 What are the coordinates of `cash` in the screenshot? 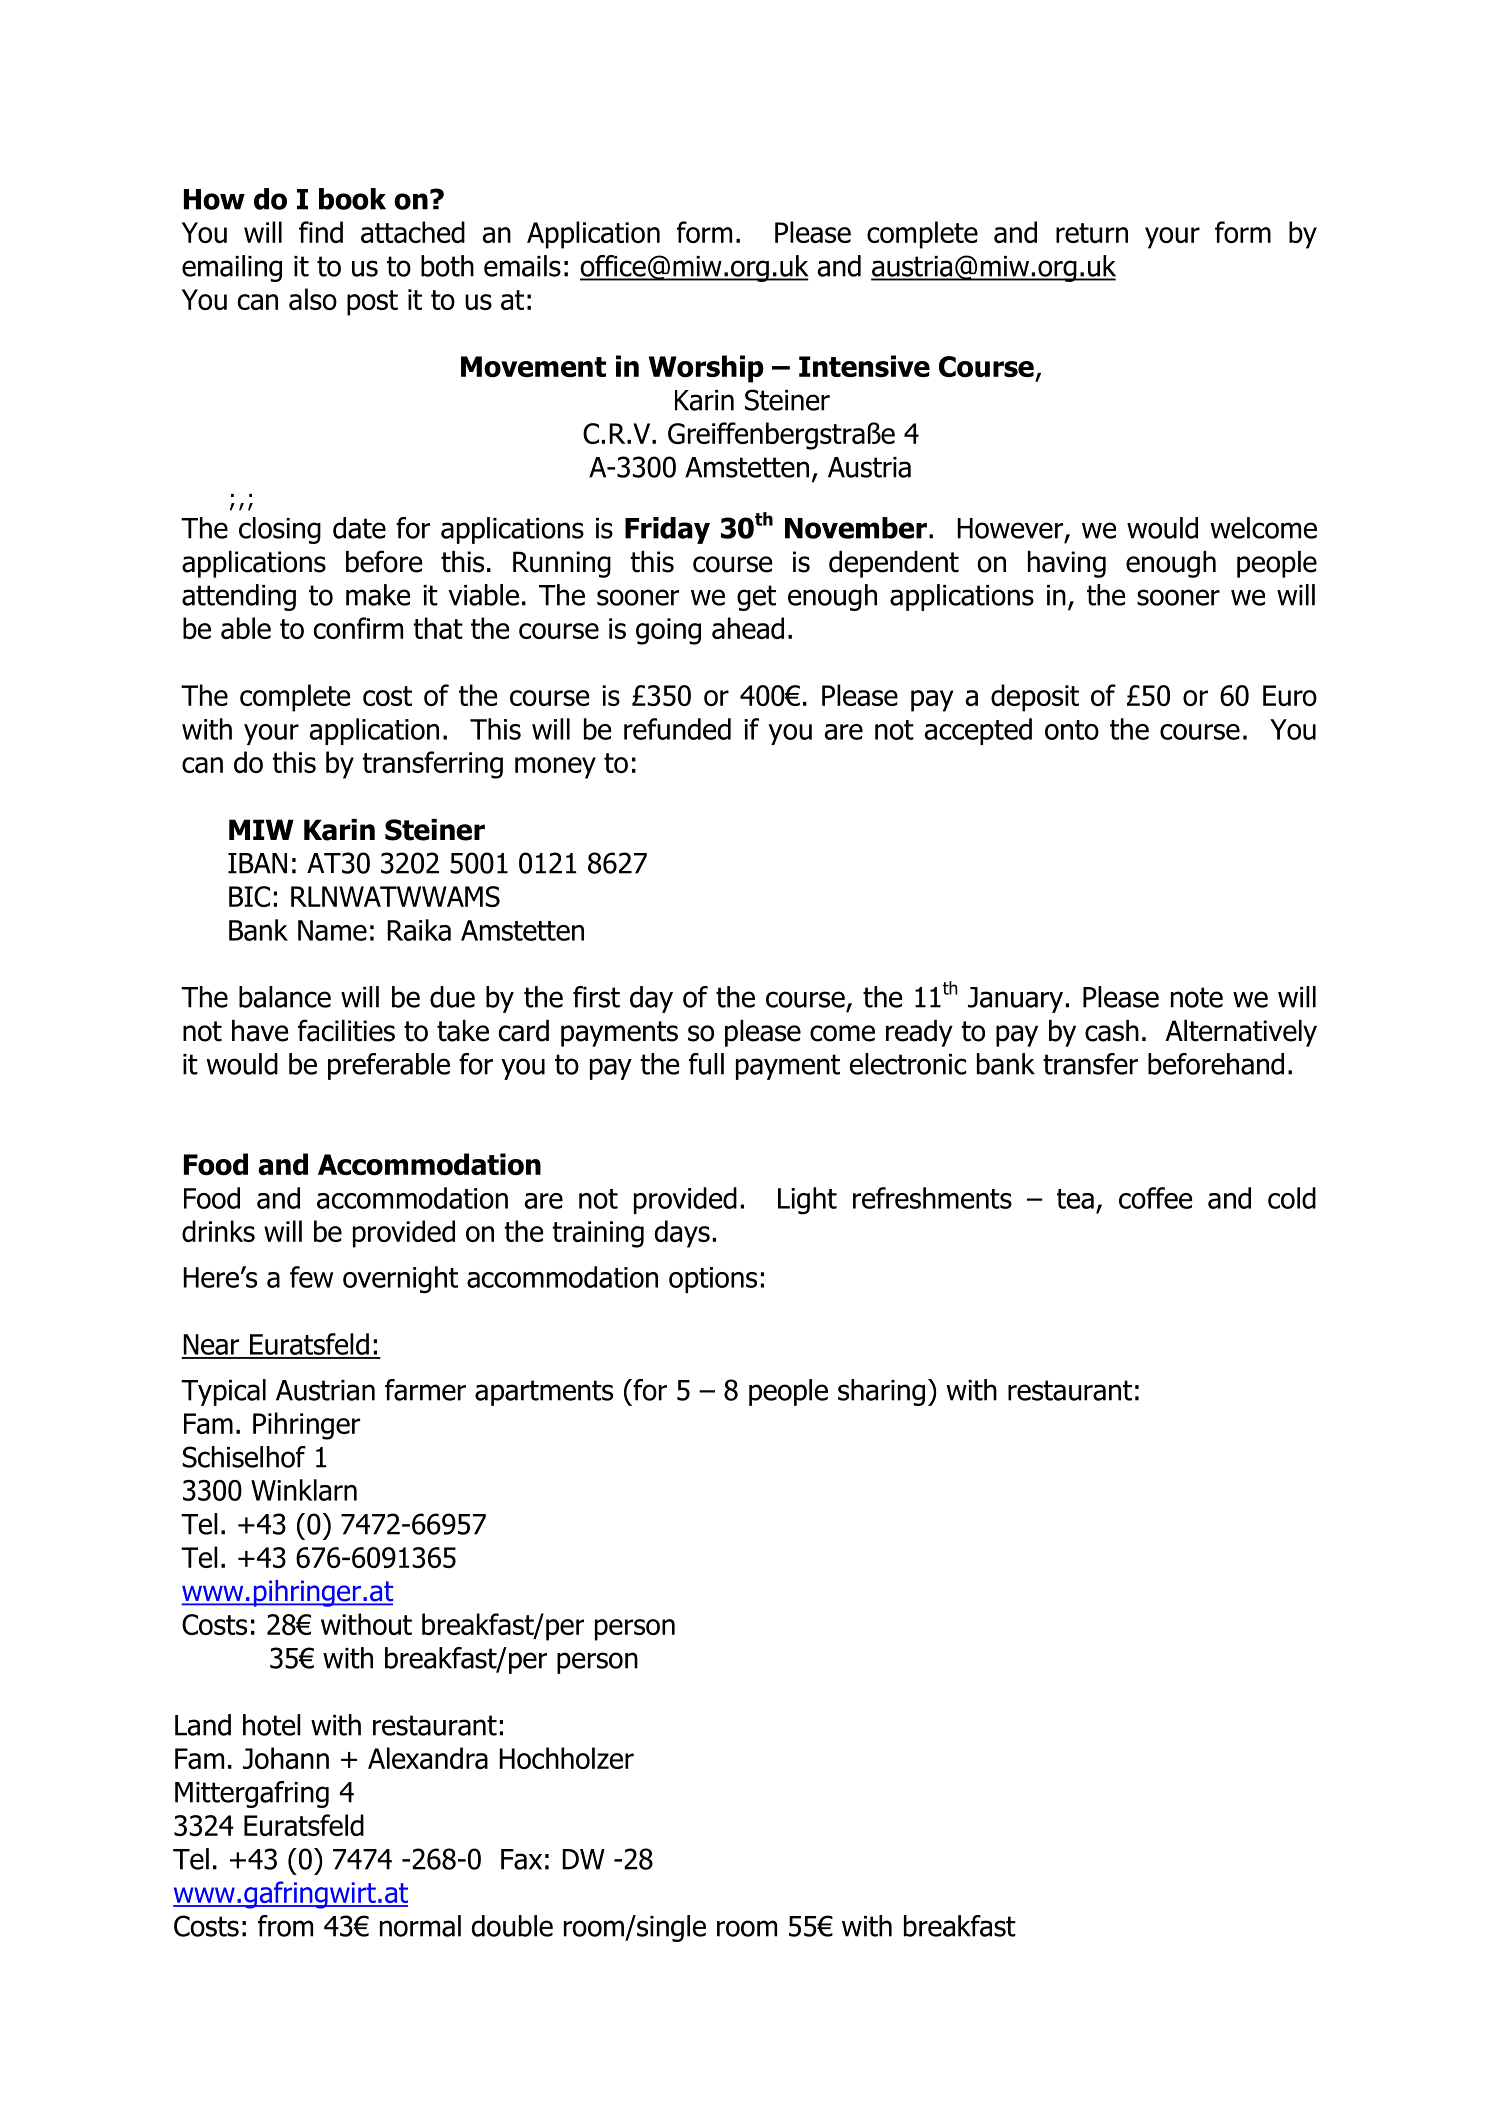 It's located at (1112, 1031).
